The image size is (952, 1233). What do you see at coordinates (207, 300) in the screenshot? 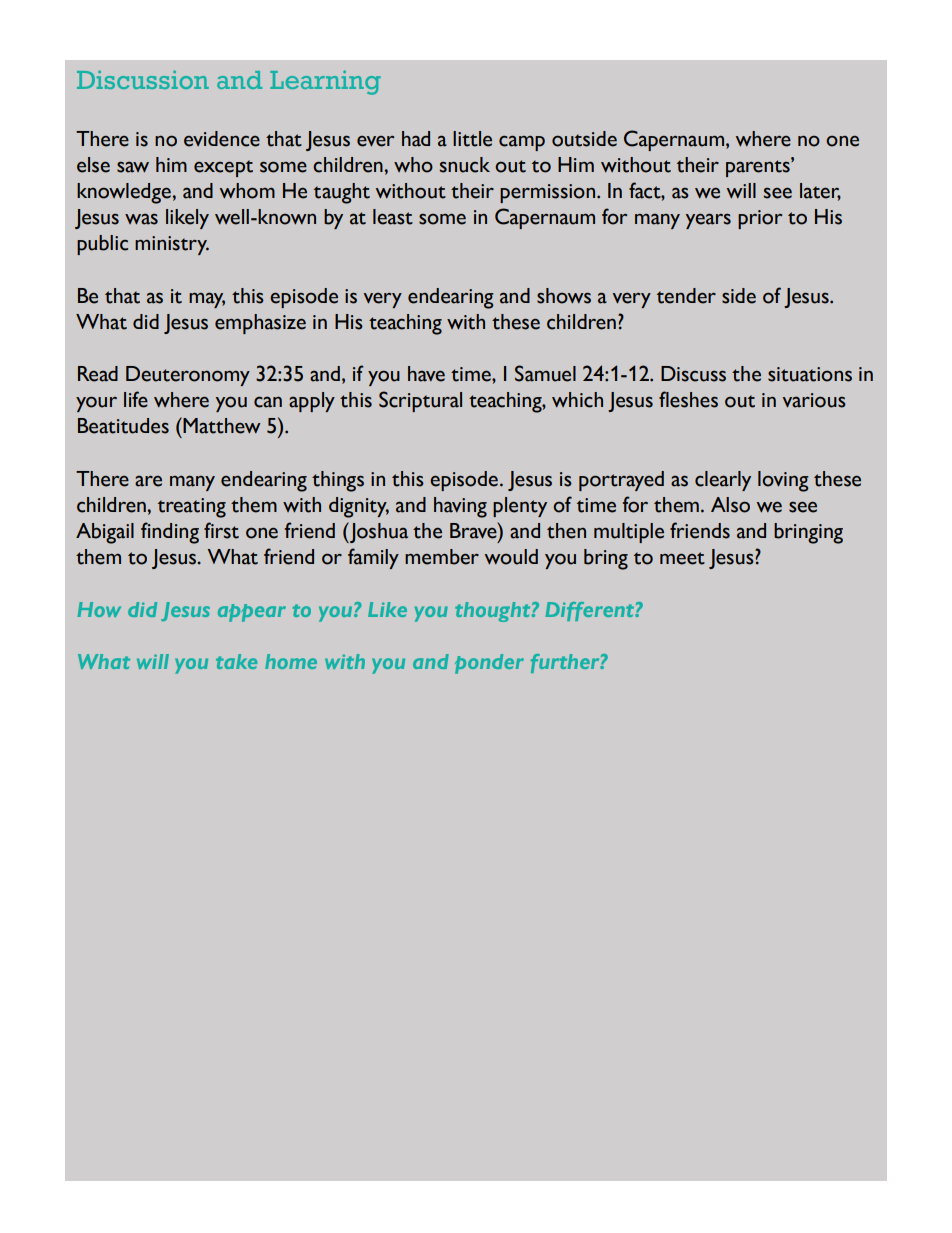
I see `may` at bounding box center [207, 300].
